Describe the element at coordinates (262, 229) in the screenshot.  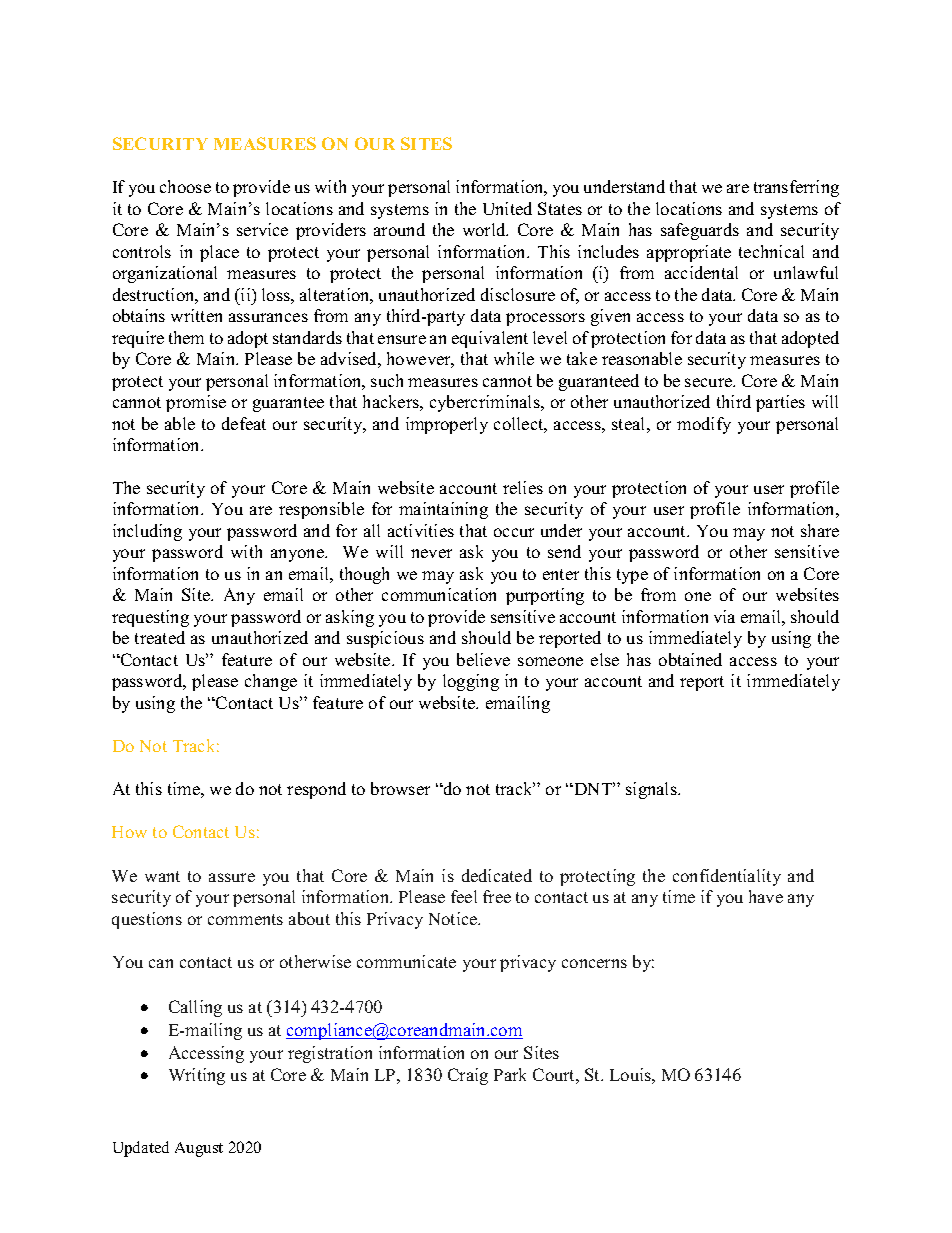
I see `service` at that location.
